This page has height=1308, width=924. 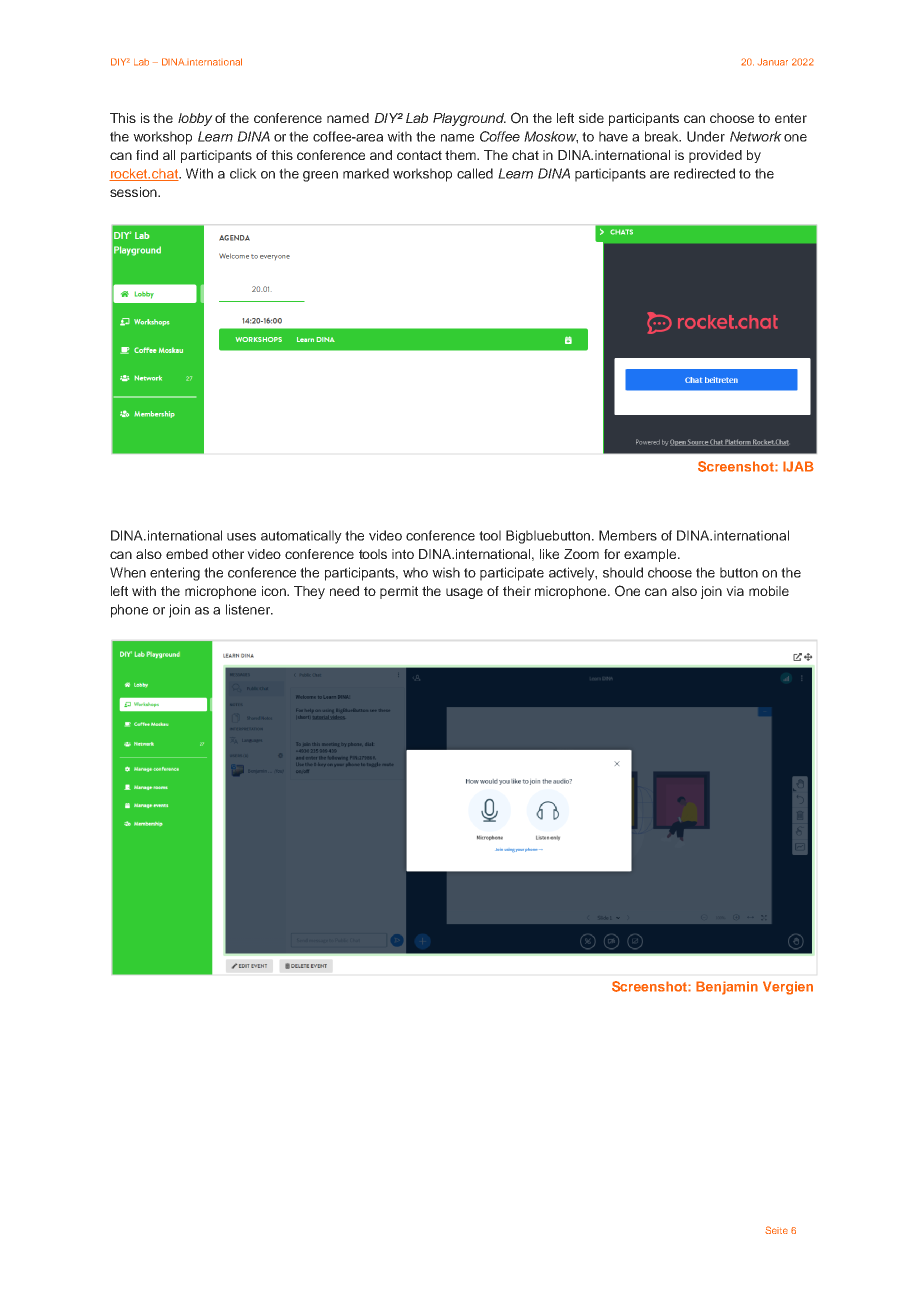 What do you see at coordinates (727, 988) in the page?
I see `Benjamin` at bounding box center [727, 988].
